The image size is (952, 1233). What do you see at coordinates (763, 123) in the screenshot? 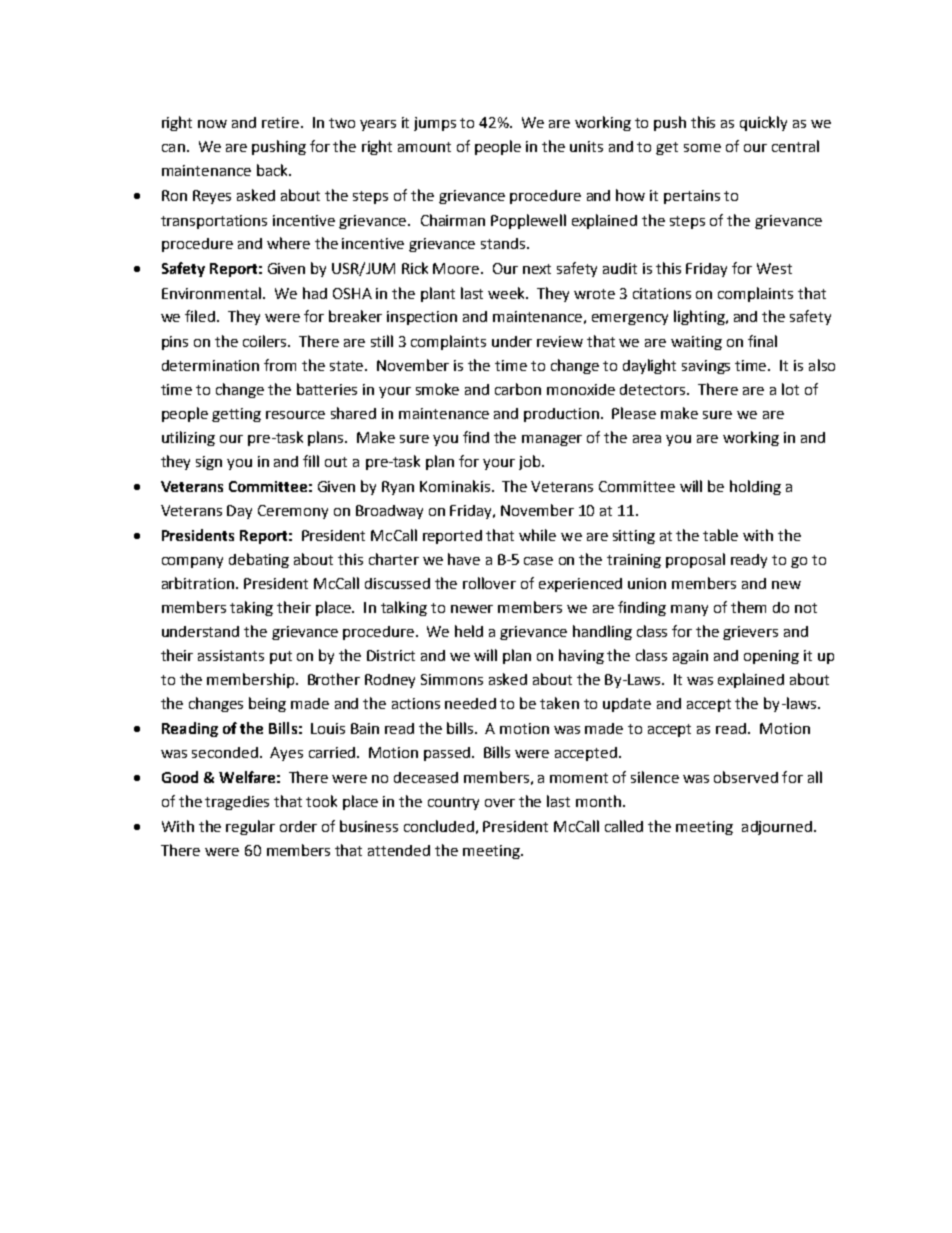
I see `quickly` at bounding box center [763, 123].
